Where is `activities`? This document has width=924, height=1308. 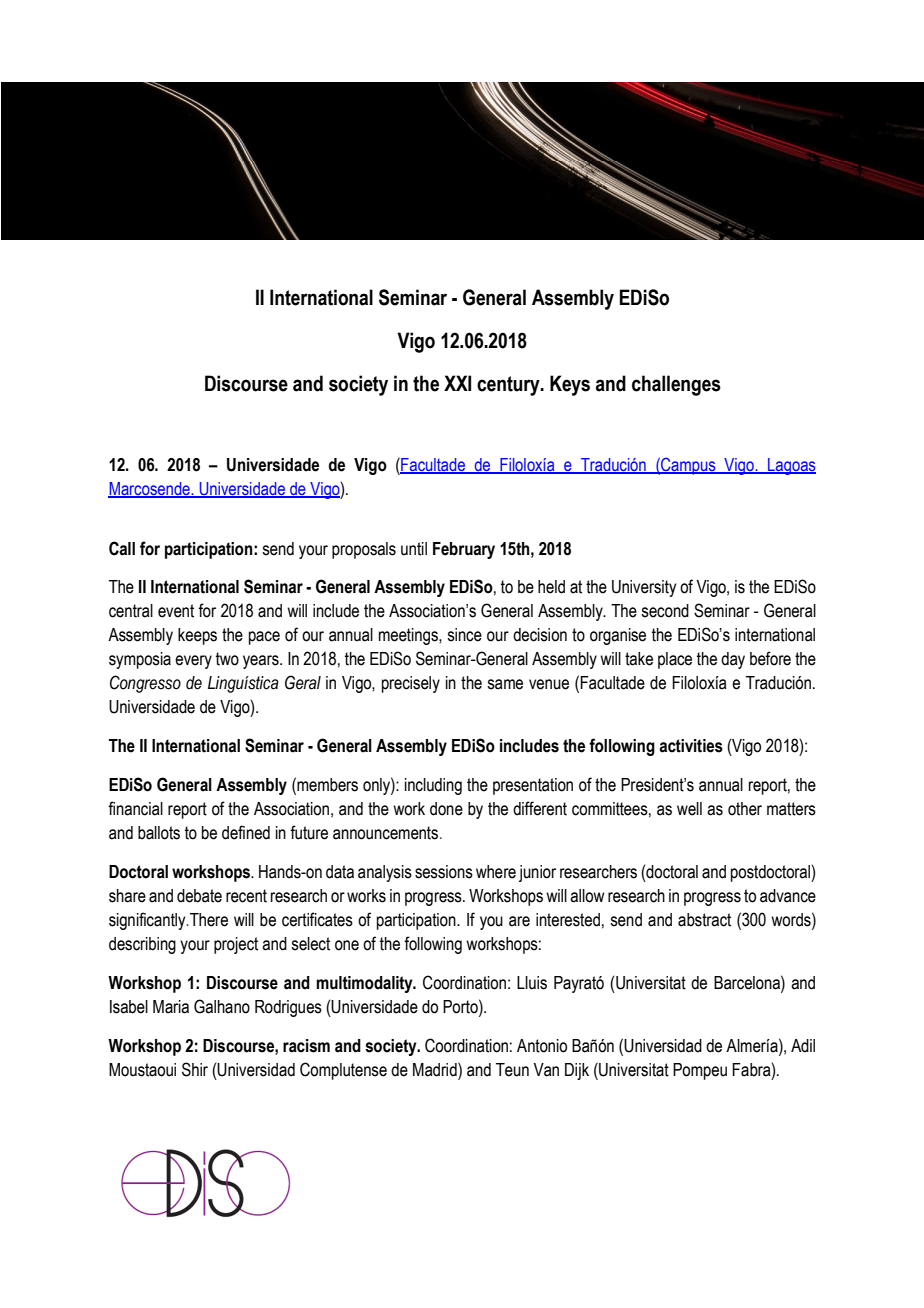
activities is located at coordinates (691, 746).
